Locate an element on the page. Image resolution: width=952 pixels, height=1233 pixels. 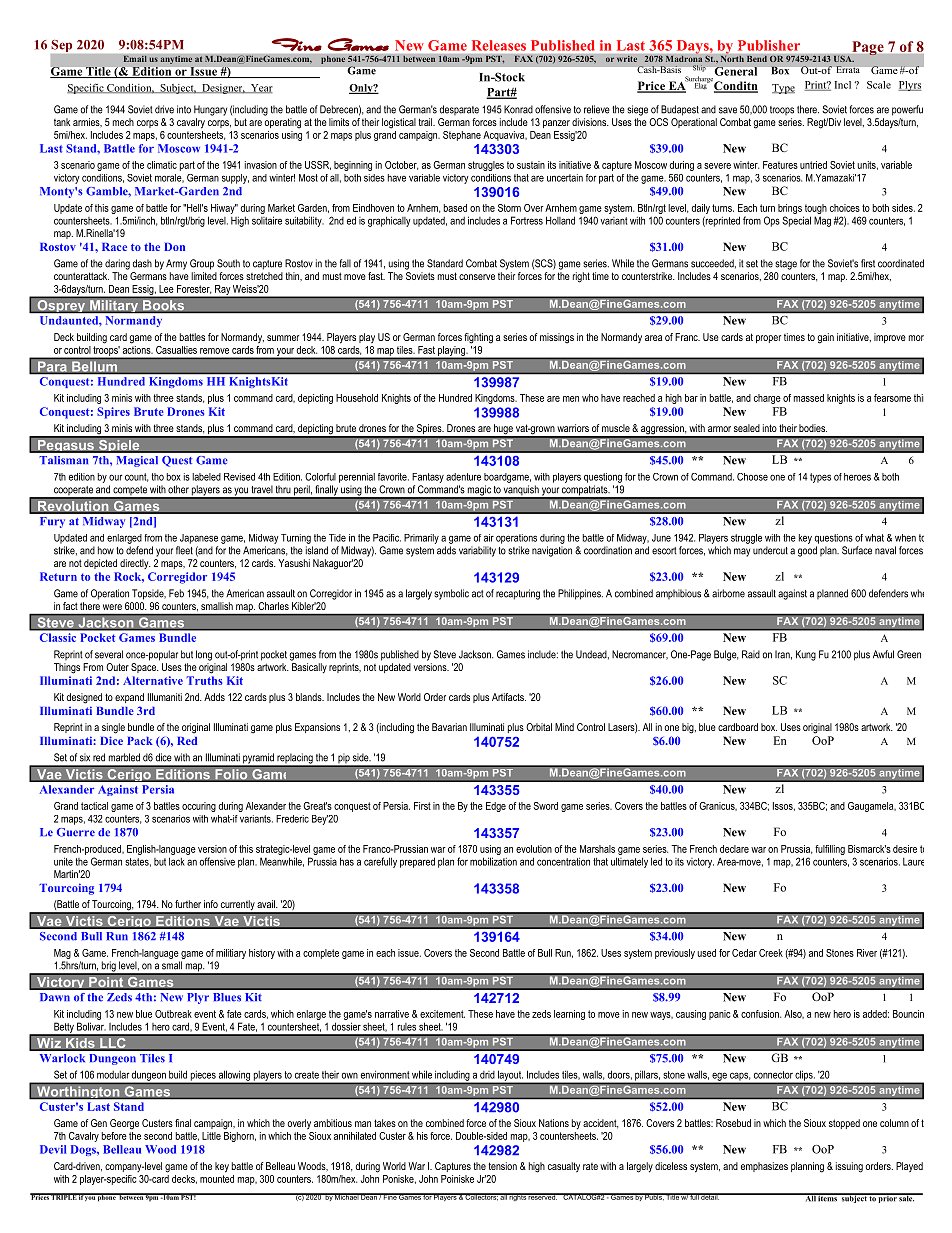
Releases is located at coordinates (499, 45).
